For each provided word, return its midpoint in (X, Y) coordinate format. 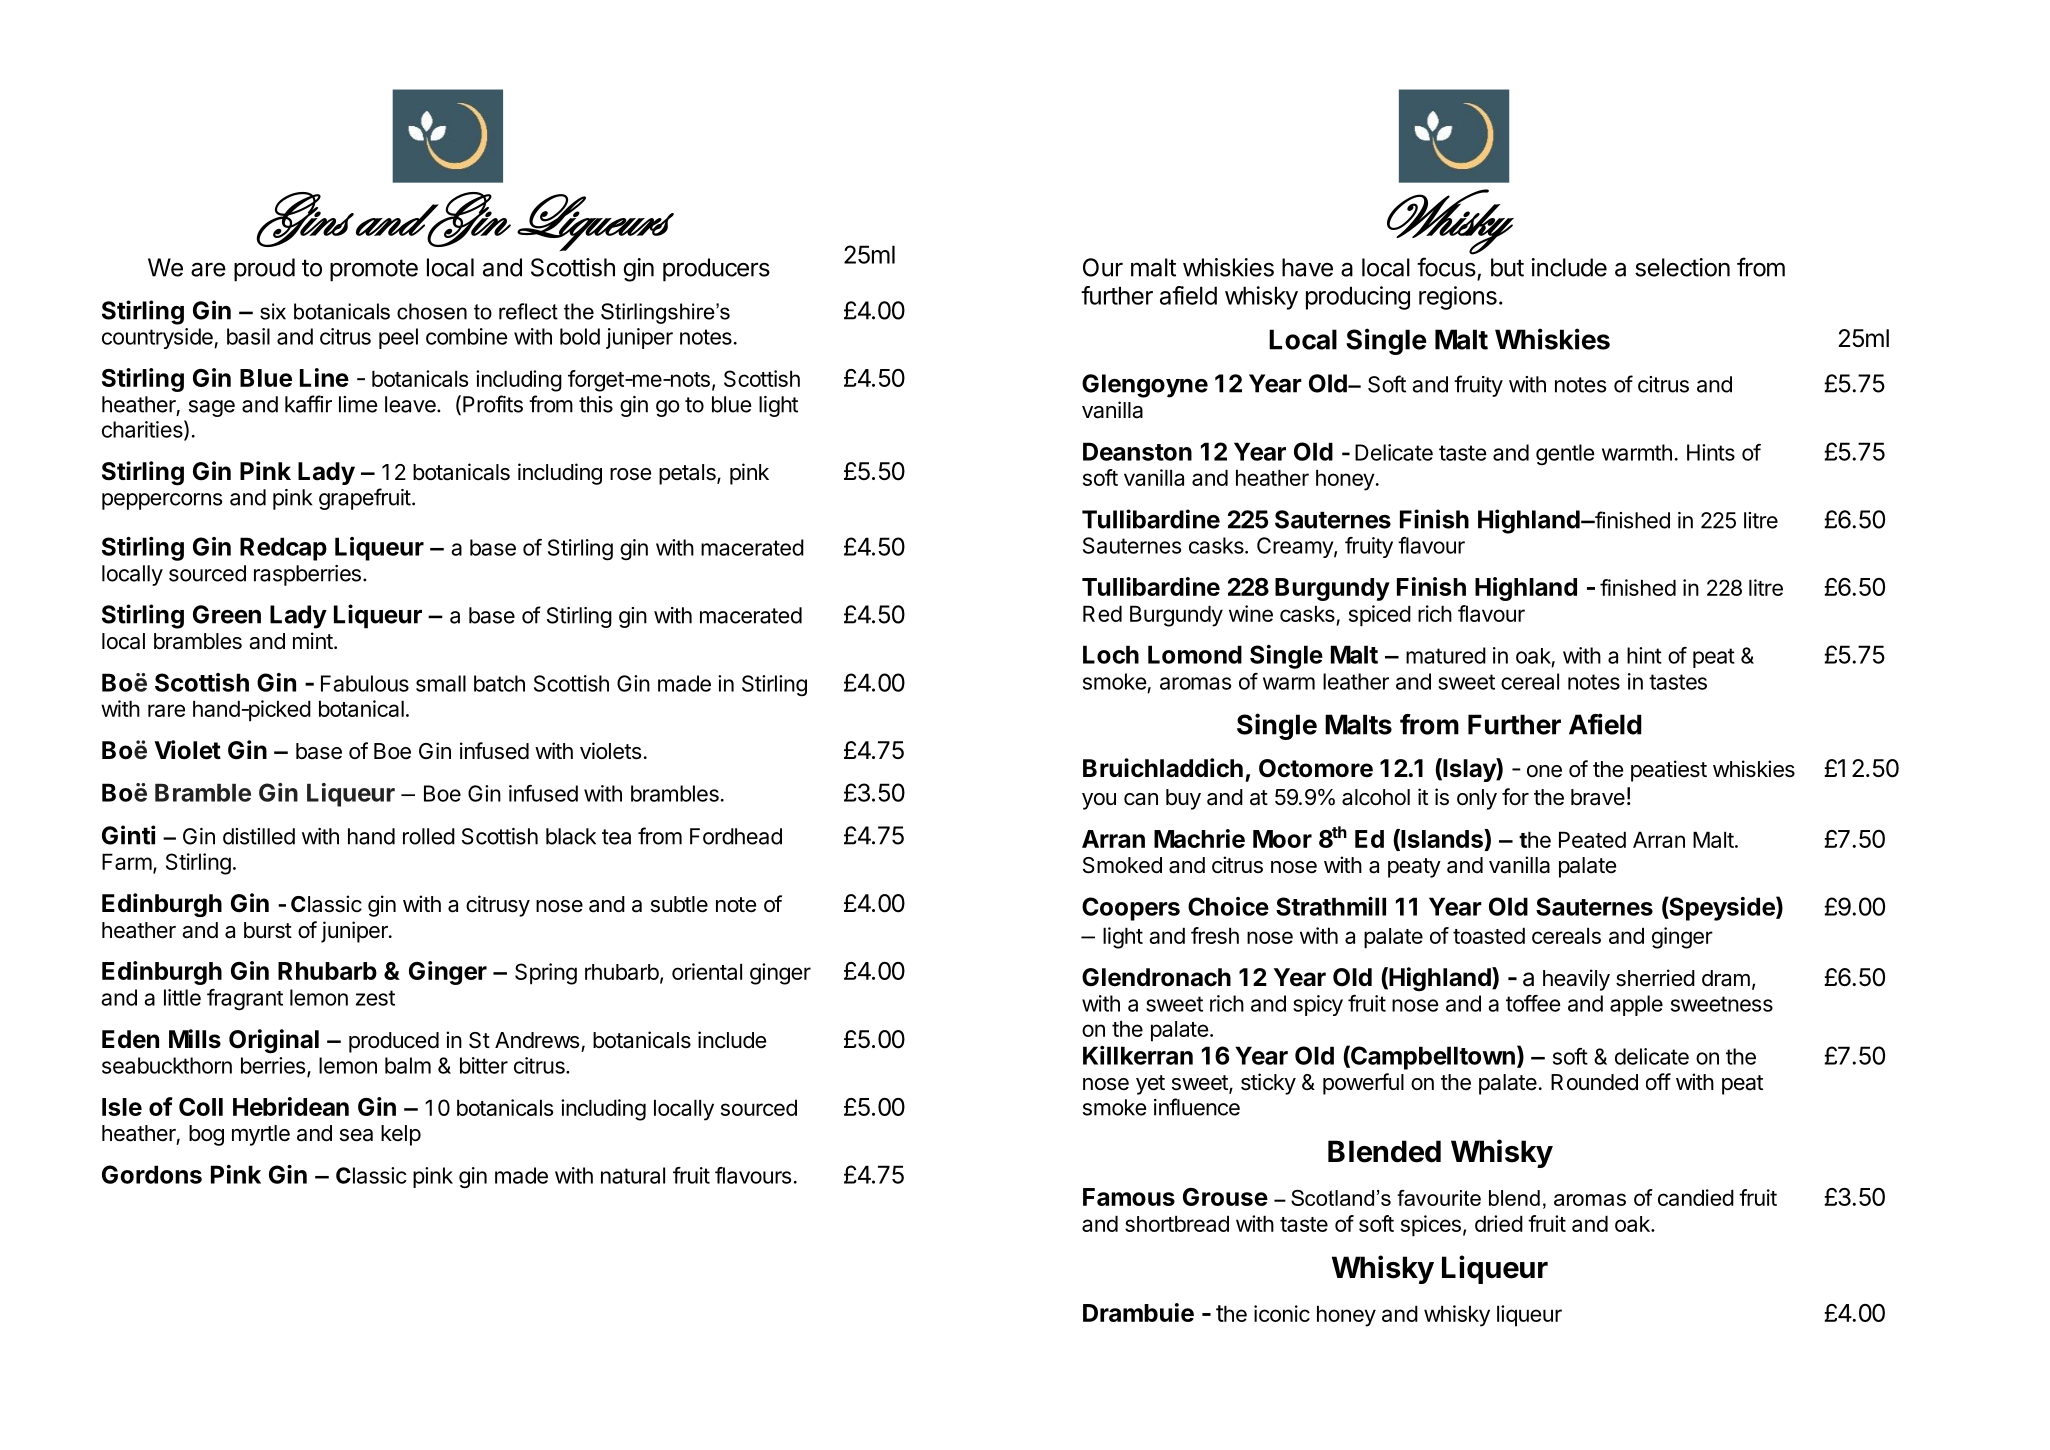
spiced (1380, 616)
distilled (259, 836)
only (1477, 799)
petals (688, 474)
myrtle (261, 1135)
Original (274, 1041)
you (1099, 801)
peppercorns (162, 501)
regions (1458, 298)
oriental (707, 971)
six (273, 311)
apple (1636, 1005)
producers (716, 270)
